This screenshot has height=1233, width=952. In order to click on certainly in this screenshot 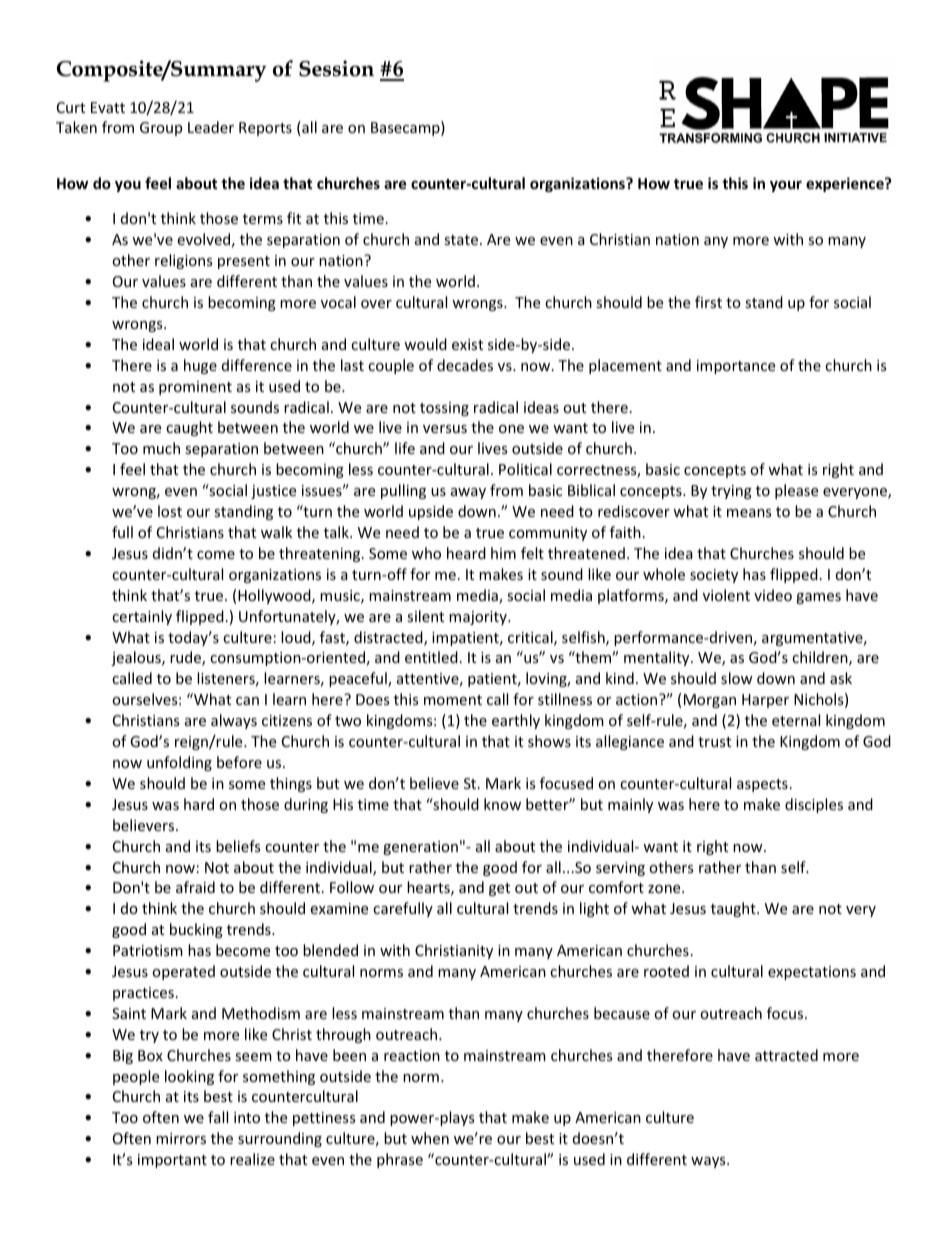, I will do `click(142, 617)`.
